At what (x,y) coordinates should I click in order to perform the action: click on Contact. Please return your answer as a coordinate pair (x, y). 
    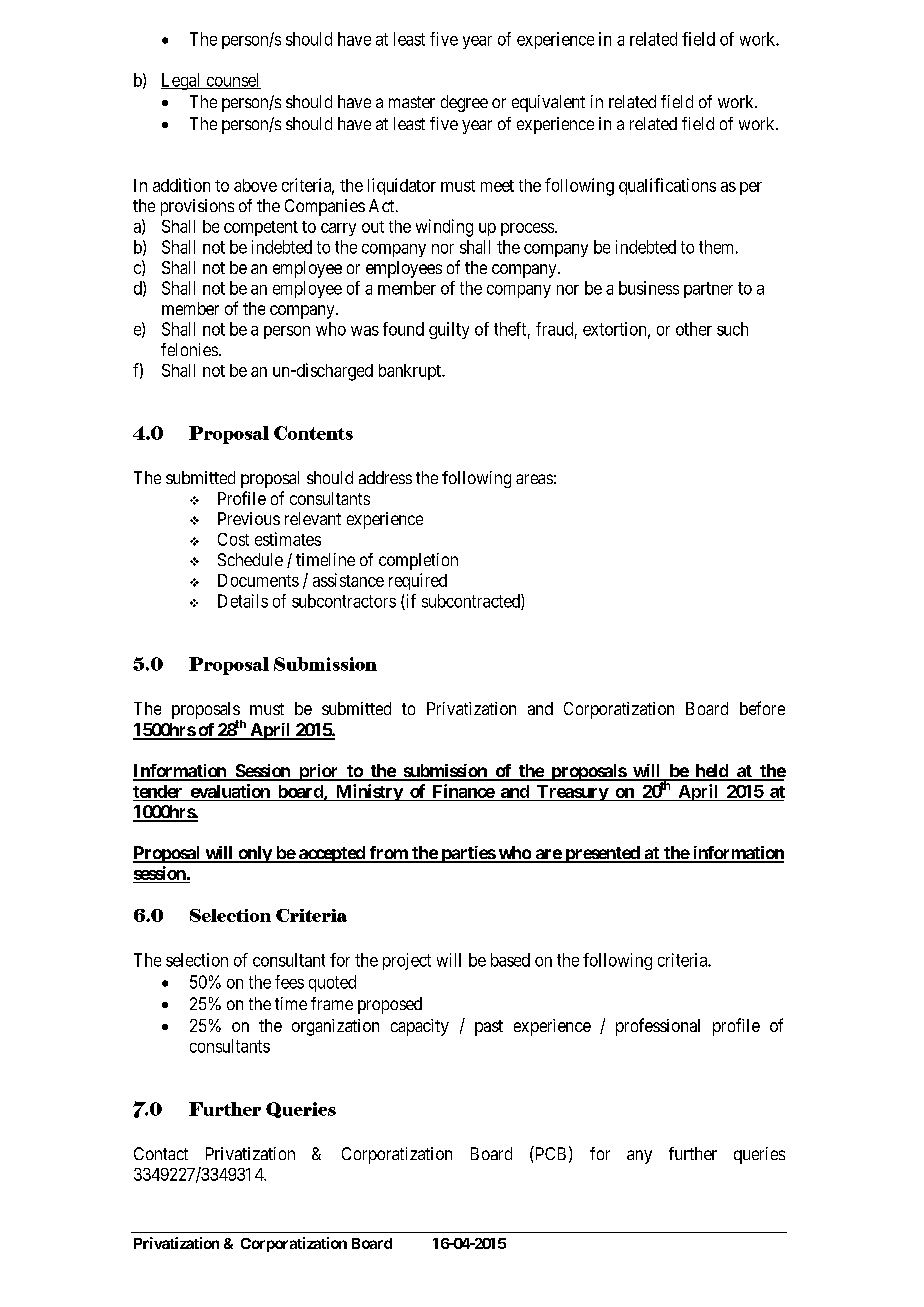
    Looking at the image, I should click on (161, 1153).
